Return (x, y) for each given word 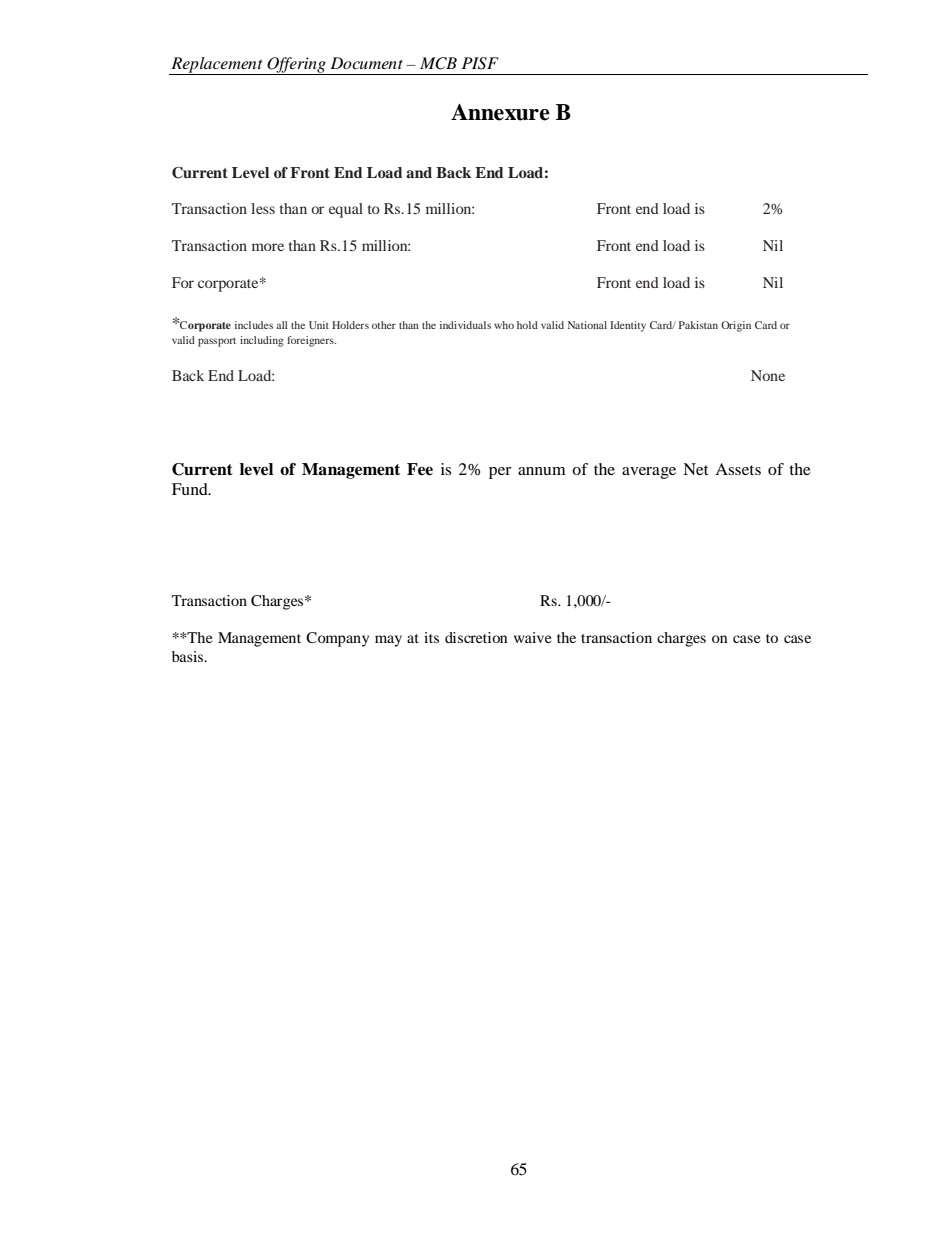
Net (695, 469)
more (268, 247)
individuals (465, 325)
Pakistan (698, 325)
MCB (438, 63)
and (419, 172)
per (500, 473)
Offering (297, 66)
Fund (191, 489)
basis (189, 656)
